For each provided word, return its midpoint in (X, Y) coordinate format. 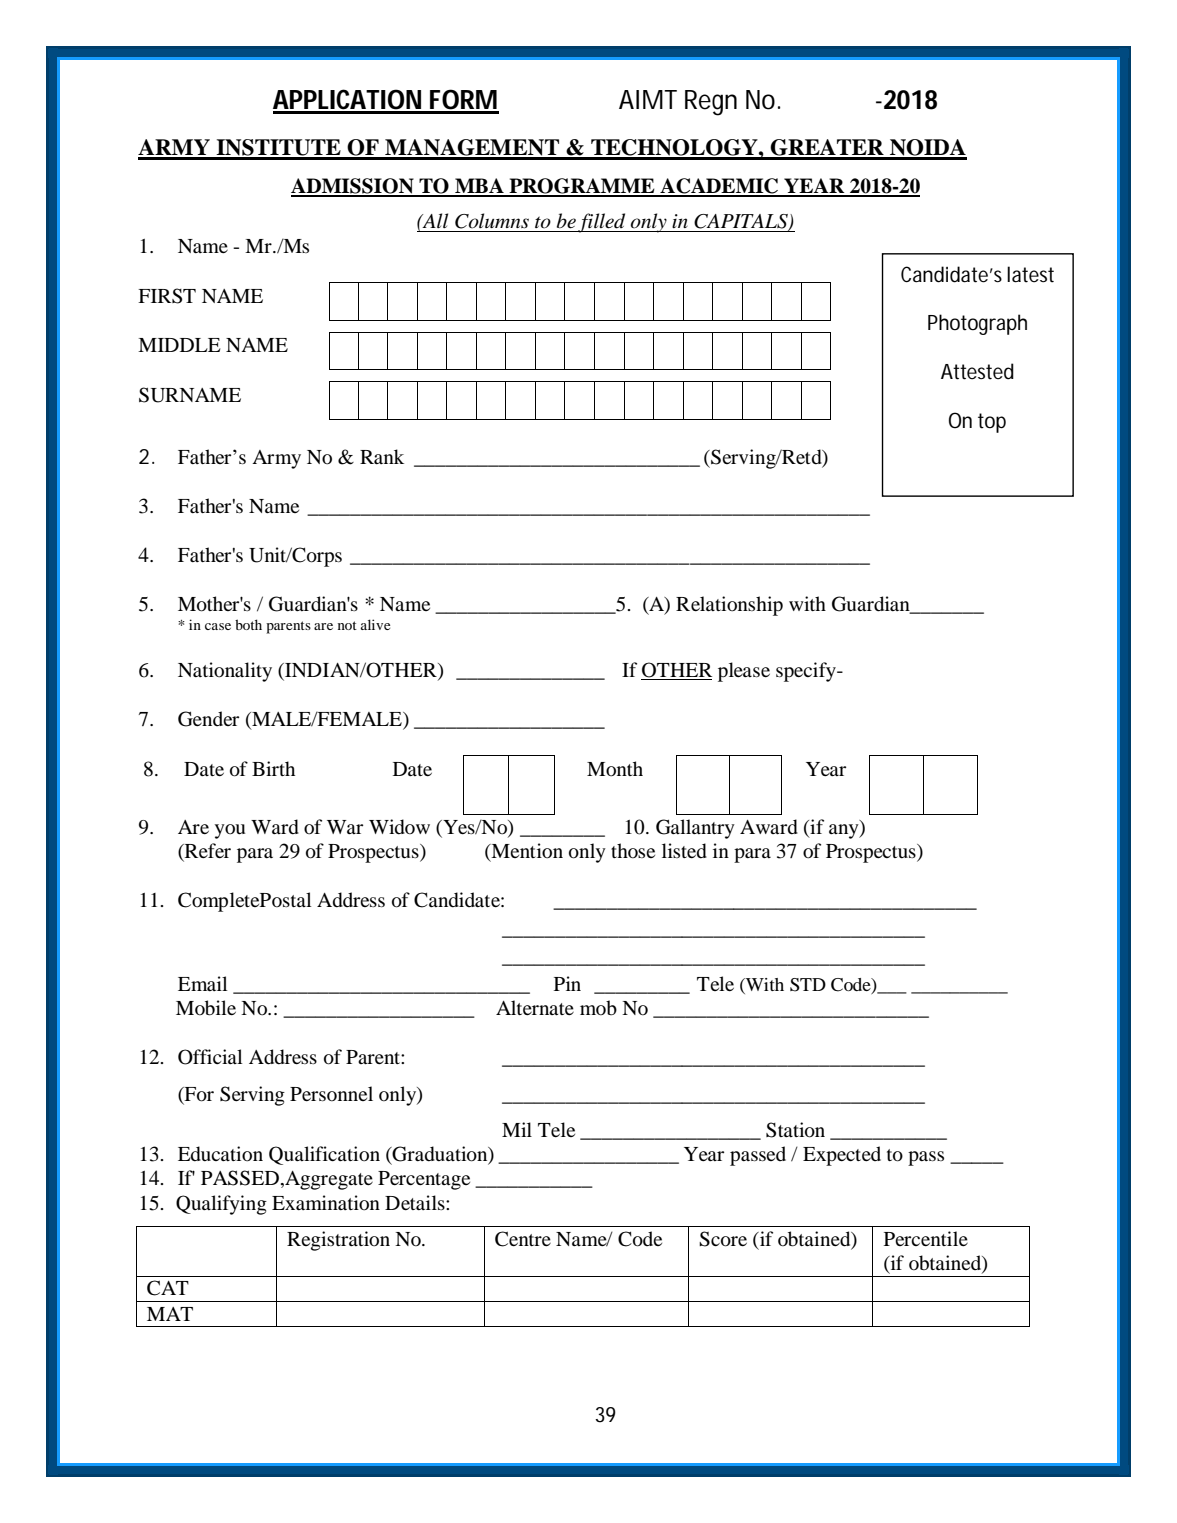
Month (615, 769)
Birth (273, 768)
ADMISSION (353, 187)
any (845, 831)
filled (602, 223)
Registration (338, 1241)
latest (1030, 274)
